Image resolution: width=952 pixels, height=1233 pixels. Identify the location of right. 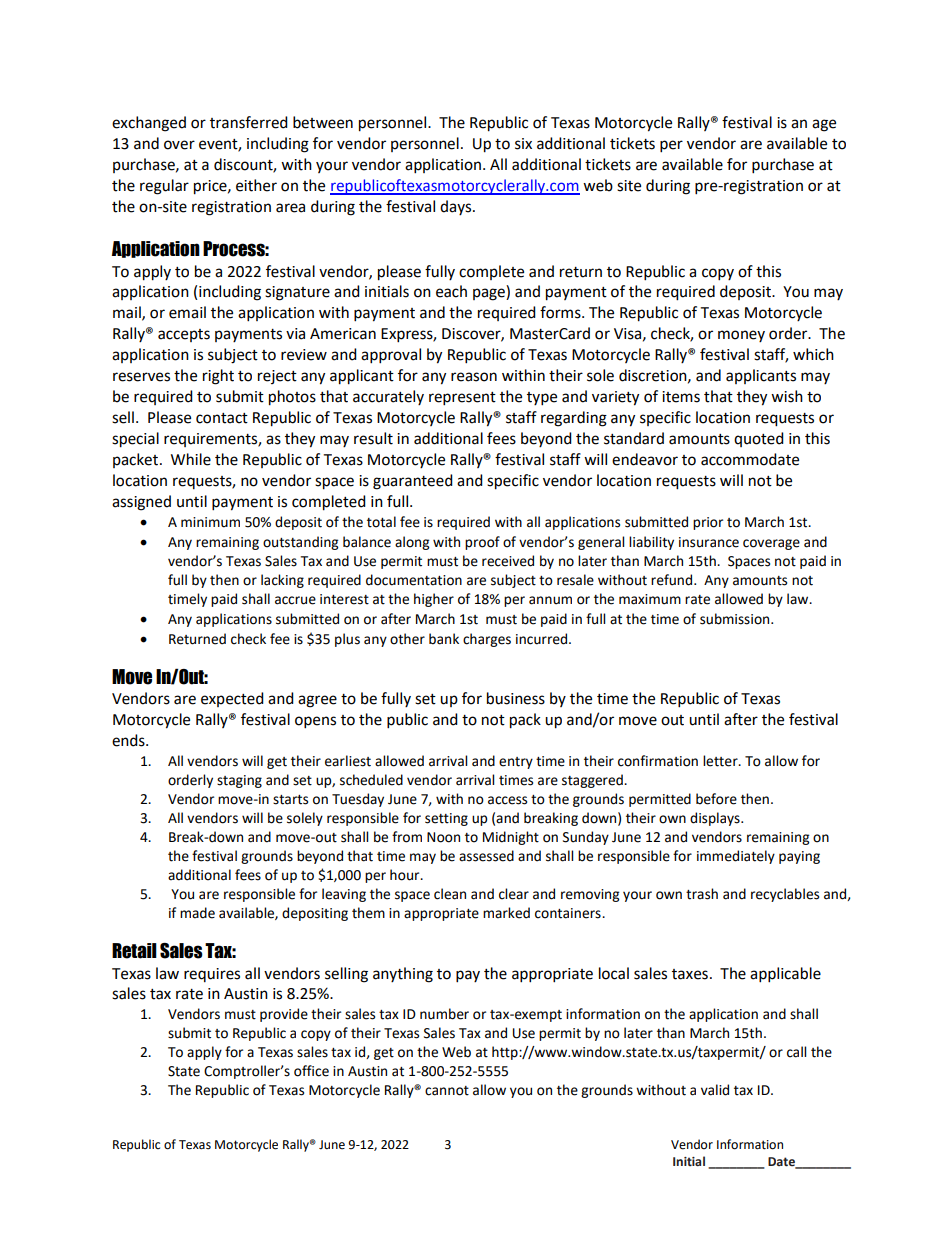
(218, 377).
